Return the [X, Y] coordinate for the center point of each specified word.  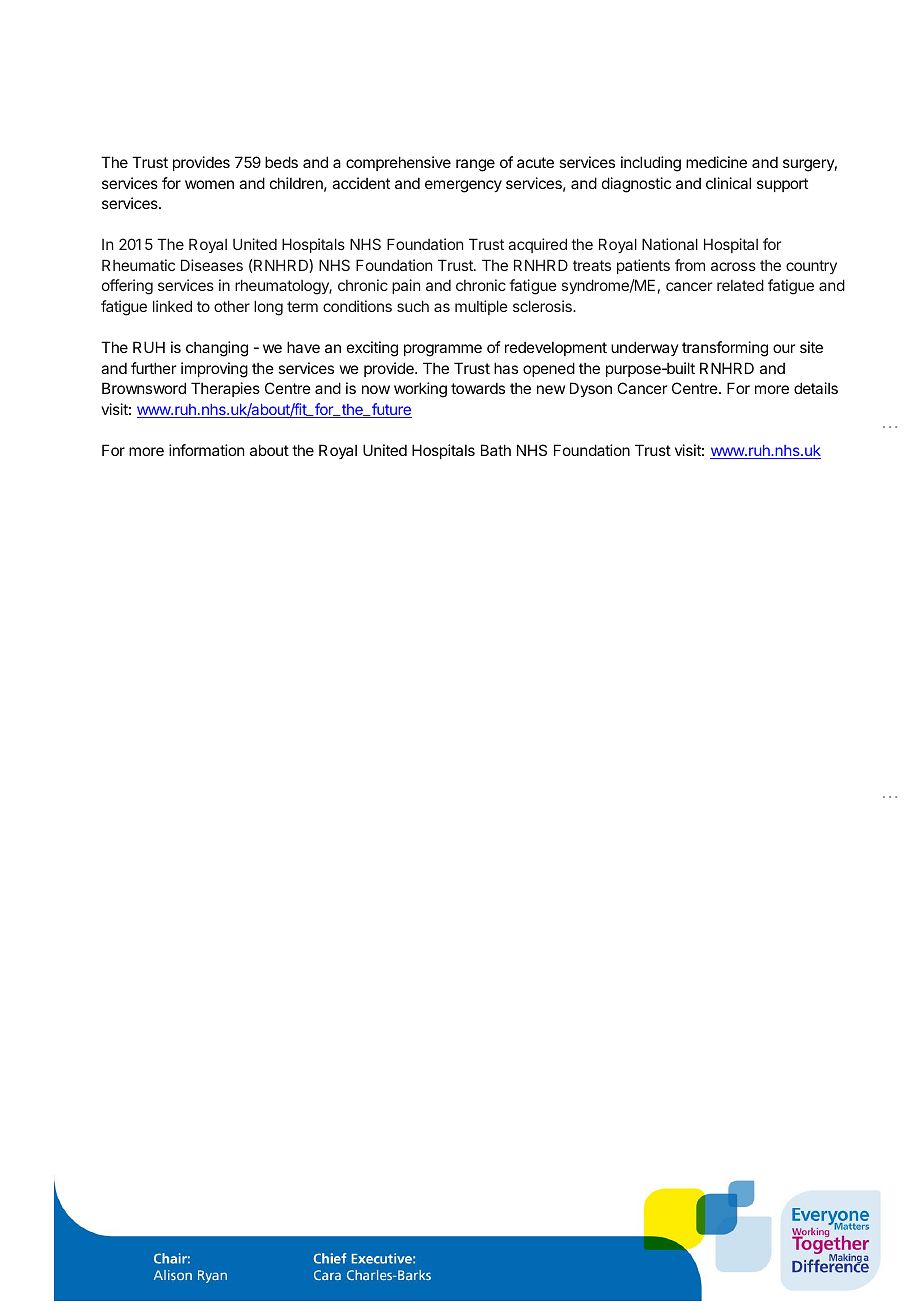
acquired [537, 245]
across [733, 266]
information [206, 450]
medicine [716, 162]
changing [217, 349]
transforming [725, 349]
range [475, 165]
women [209, 184]
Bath [496, 450]
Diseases [212, 265]
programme [443, 350]
